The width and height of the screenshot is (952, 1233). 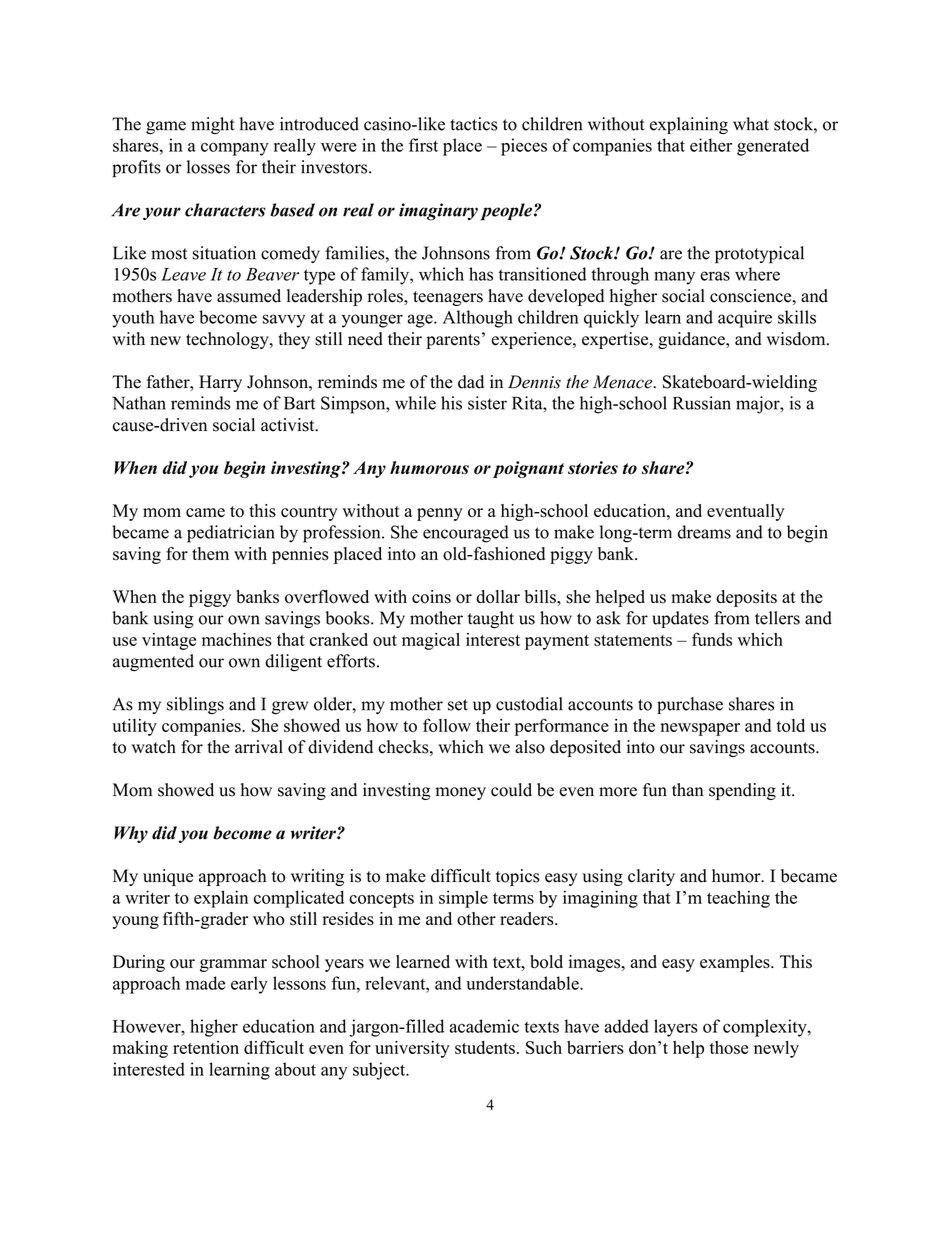 I want to click on those, so click(x=729, y=1047).
